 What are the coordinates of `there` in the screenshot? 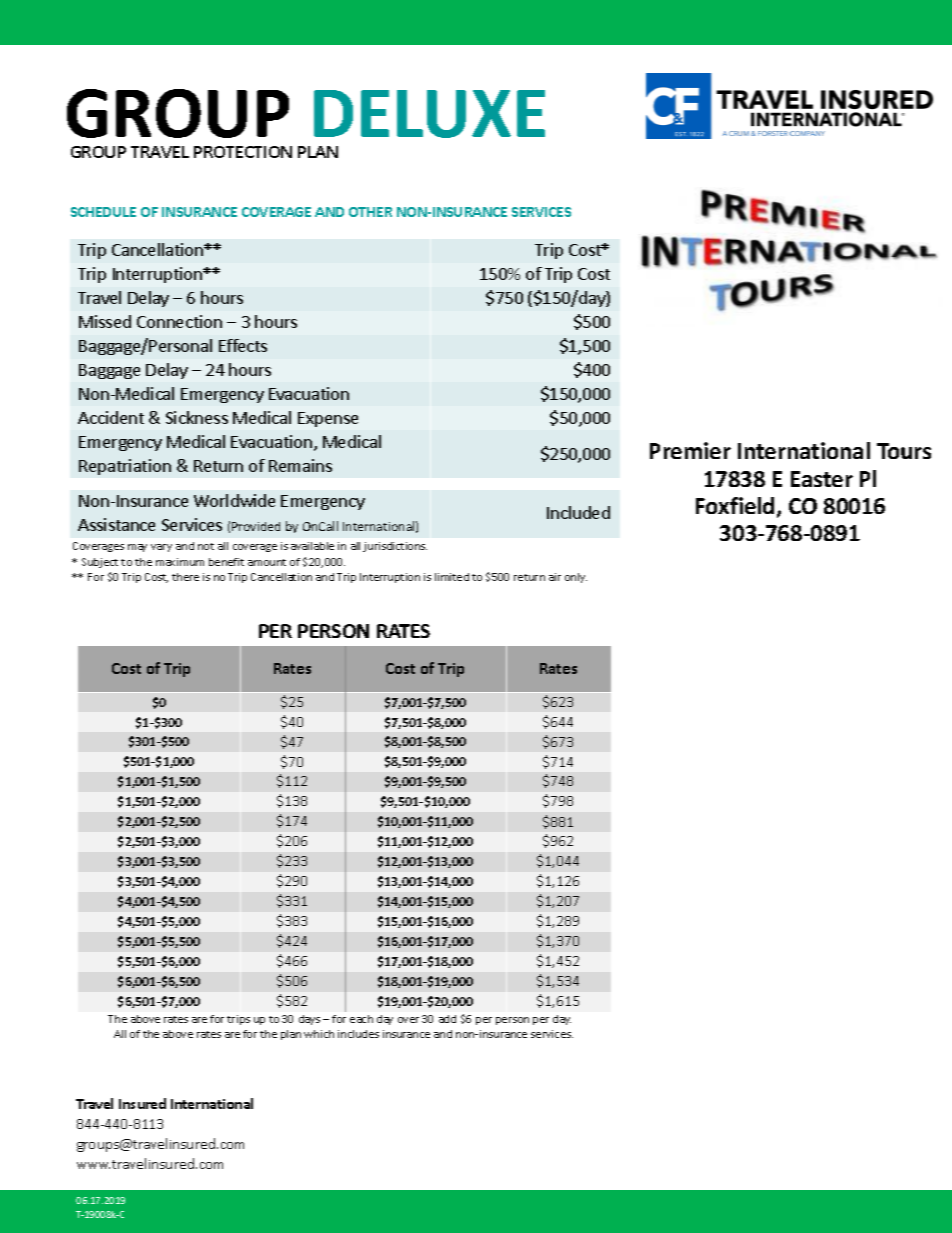 It's located at (185, 577).
